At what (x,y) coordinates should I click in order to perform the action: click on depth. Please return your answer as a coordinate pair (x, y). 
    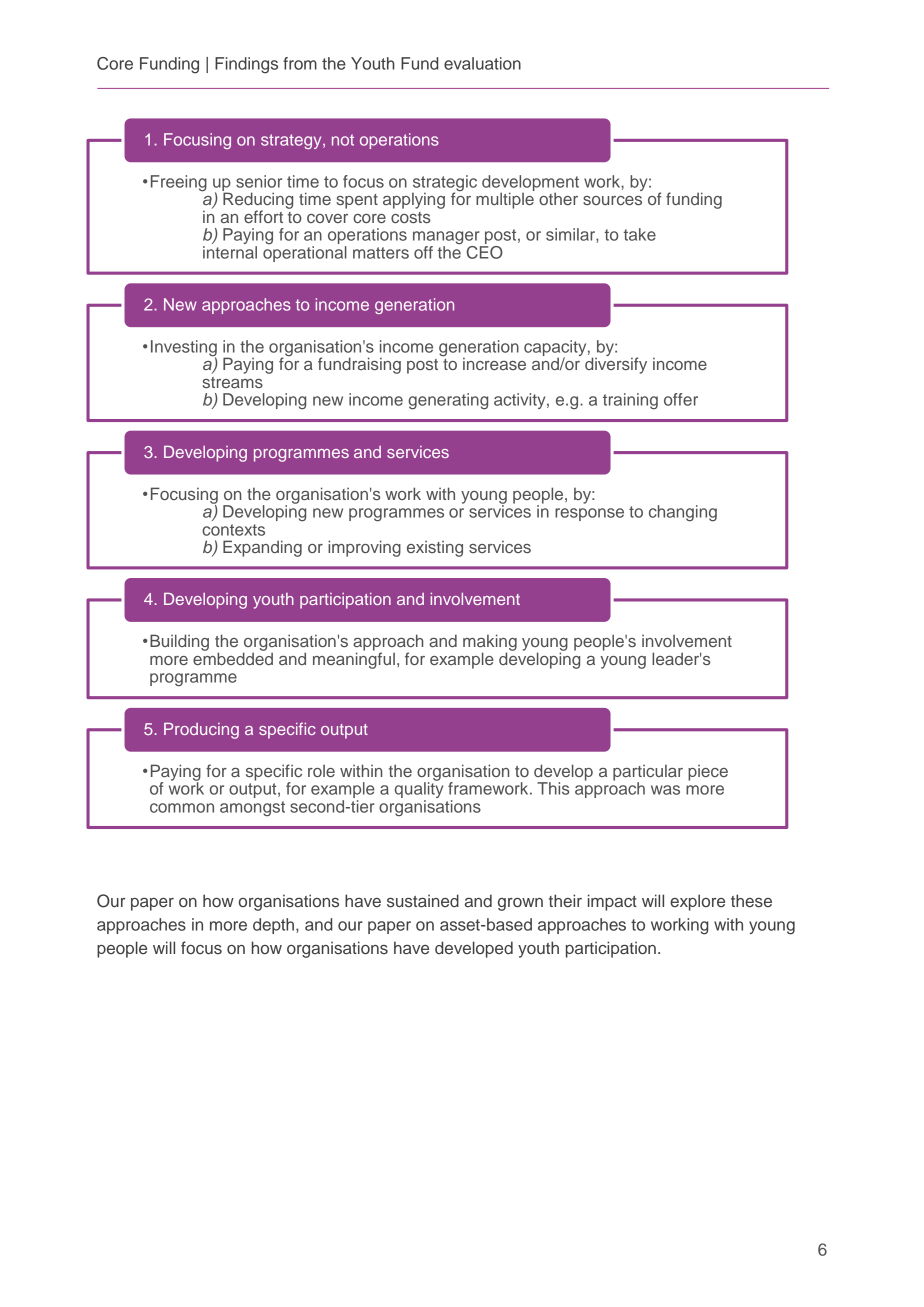
    Looking at the image, I should click on (273, 926).
